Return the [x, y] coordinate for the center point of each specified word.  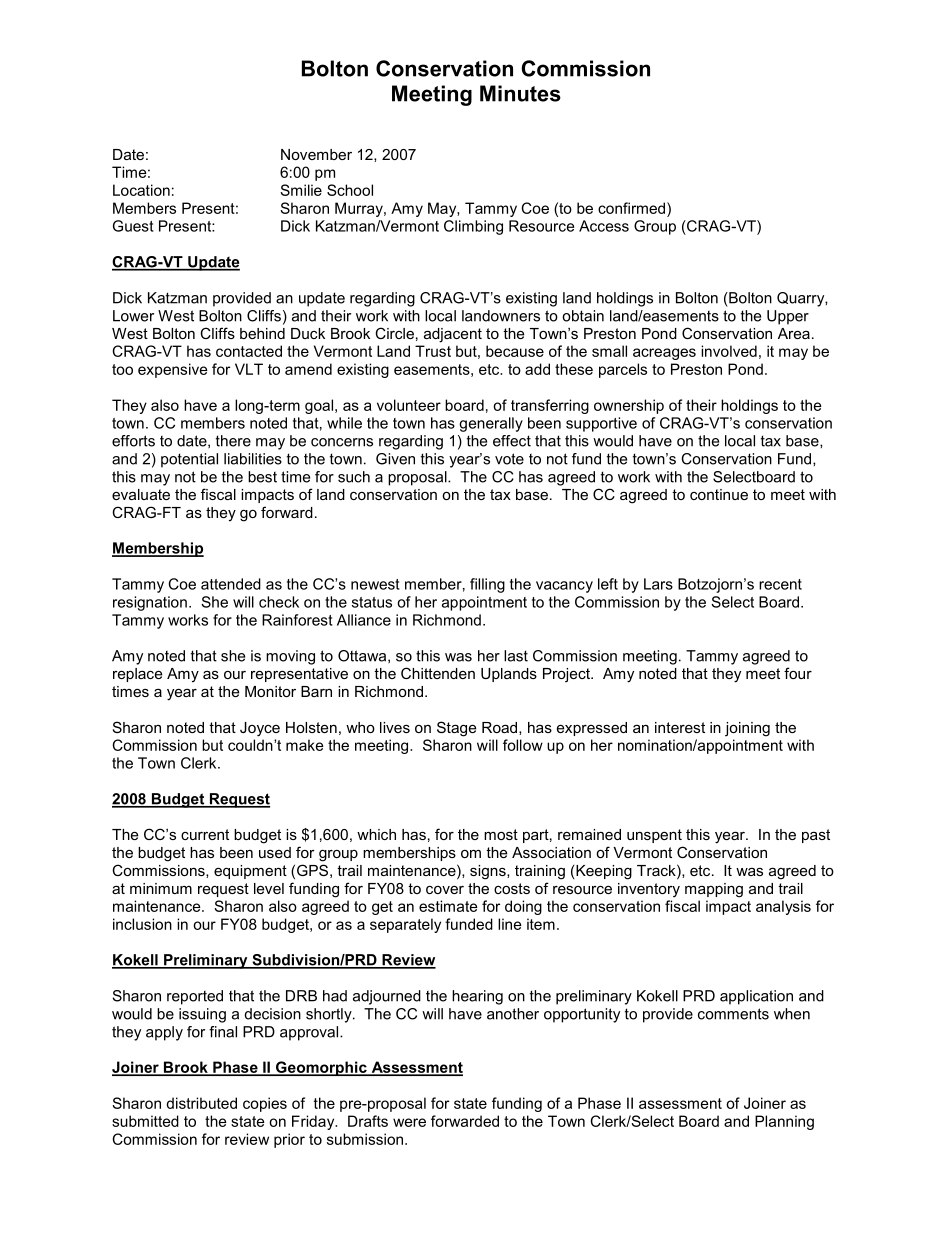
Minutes [520, 93]
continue [719, 494]
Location [141, 190]
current [205, 834]
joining [747, 729]
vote [509, 459]
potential [189, 460]
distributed [201, 1103]
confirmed [633, 208]
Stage [456, 729]
